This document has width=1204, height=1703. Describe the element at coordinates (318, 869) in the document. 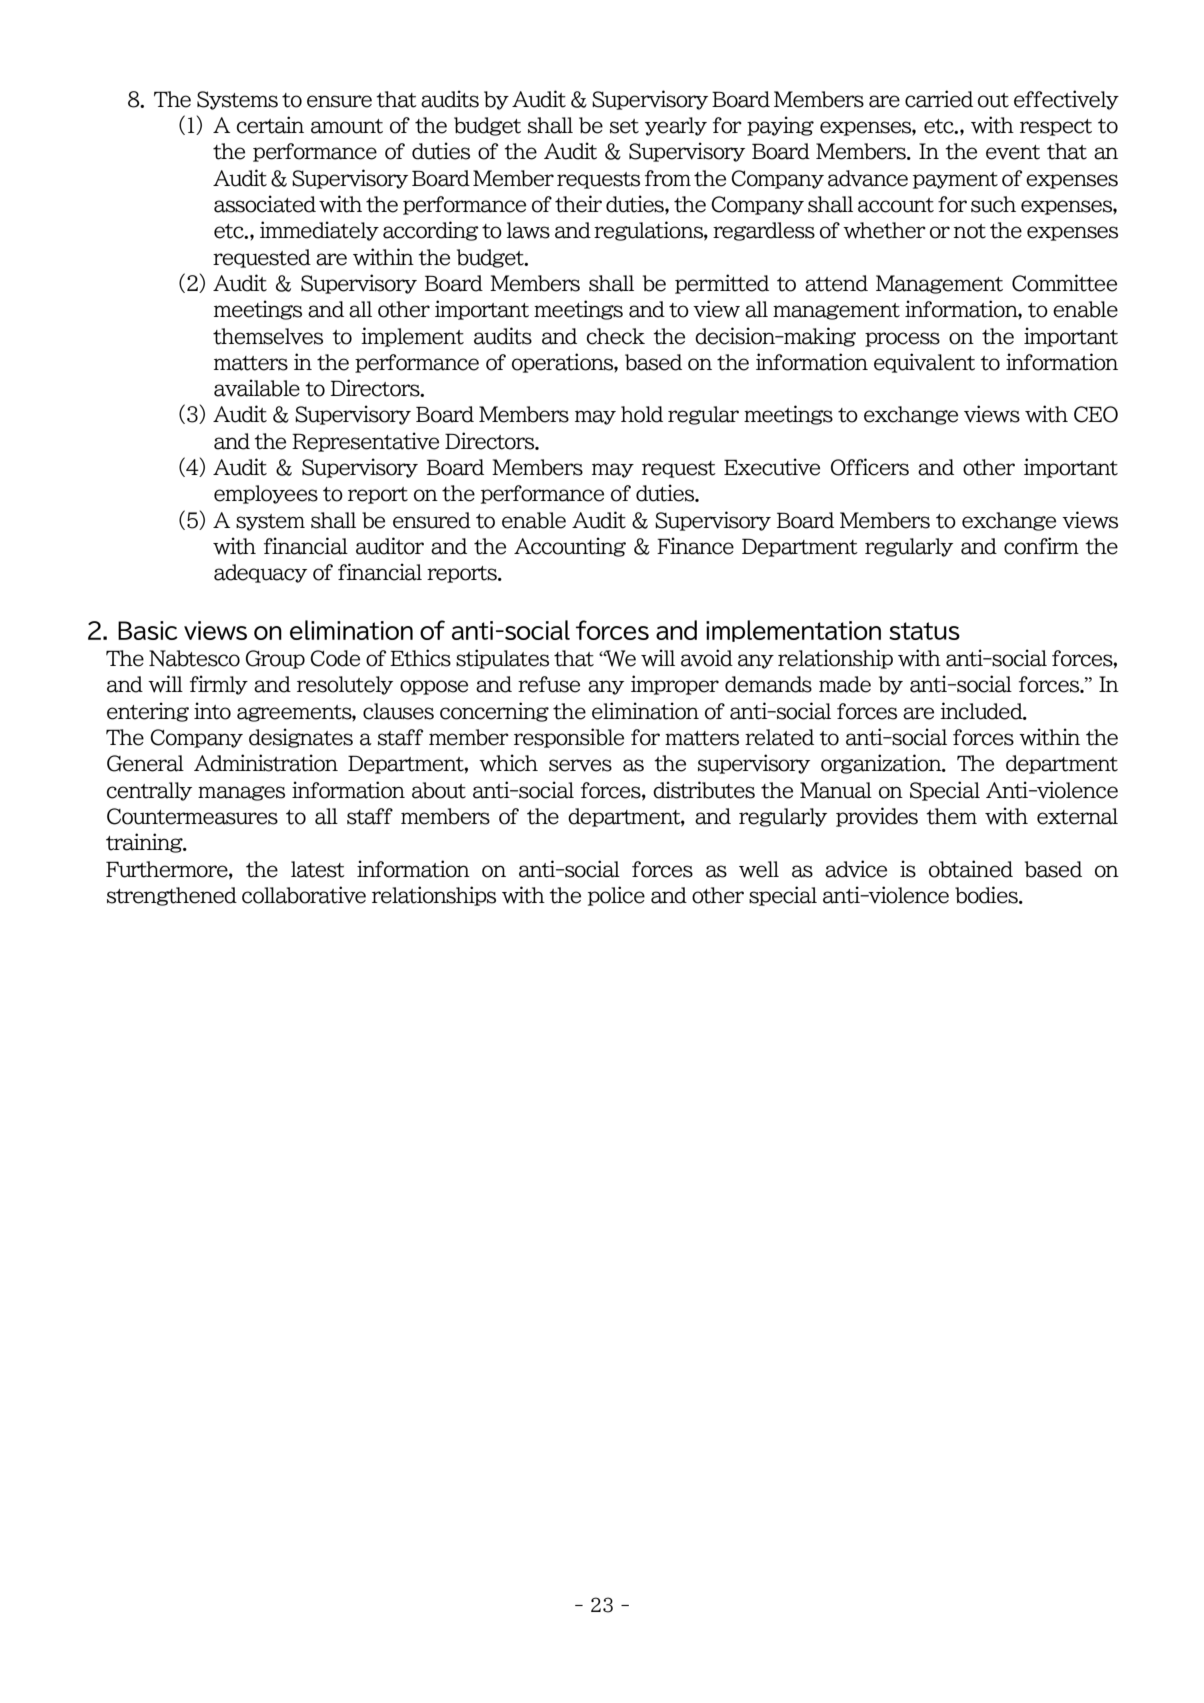

I see `latest` at that location.
